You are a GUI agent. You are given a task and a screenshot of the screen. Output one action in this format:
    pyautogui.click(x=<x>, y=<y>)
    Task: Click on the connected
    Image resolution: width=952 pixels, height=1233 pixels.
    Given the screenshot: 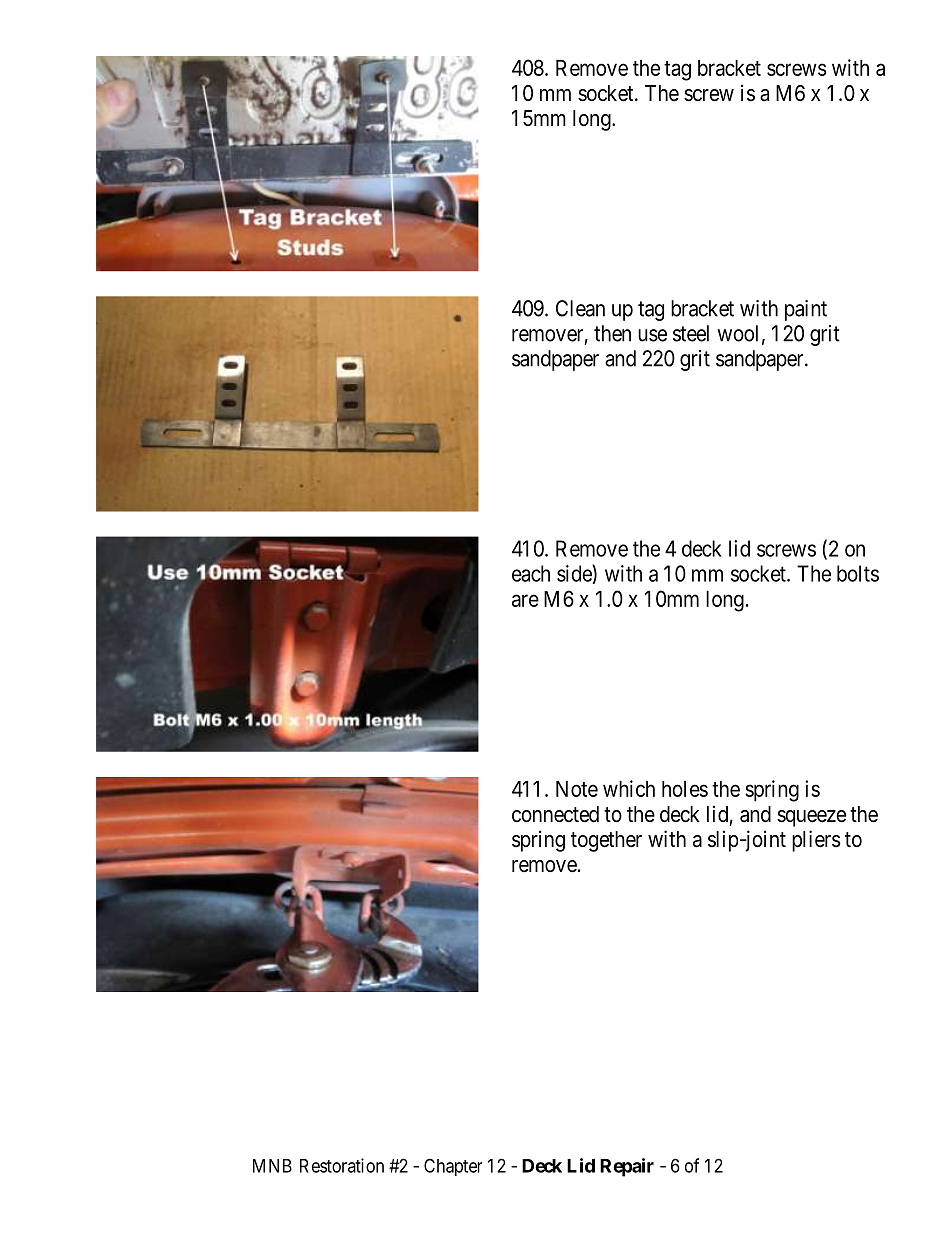 What is the action you would take?
    pyautogui.click(x=555, y=814)
